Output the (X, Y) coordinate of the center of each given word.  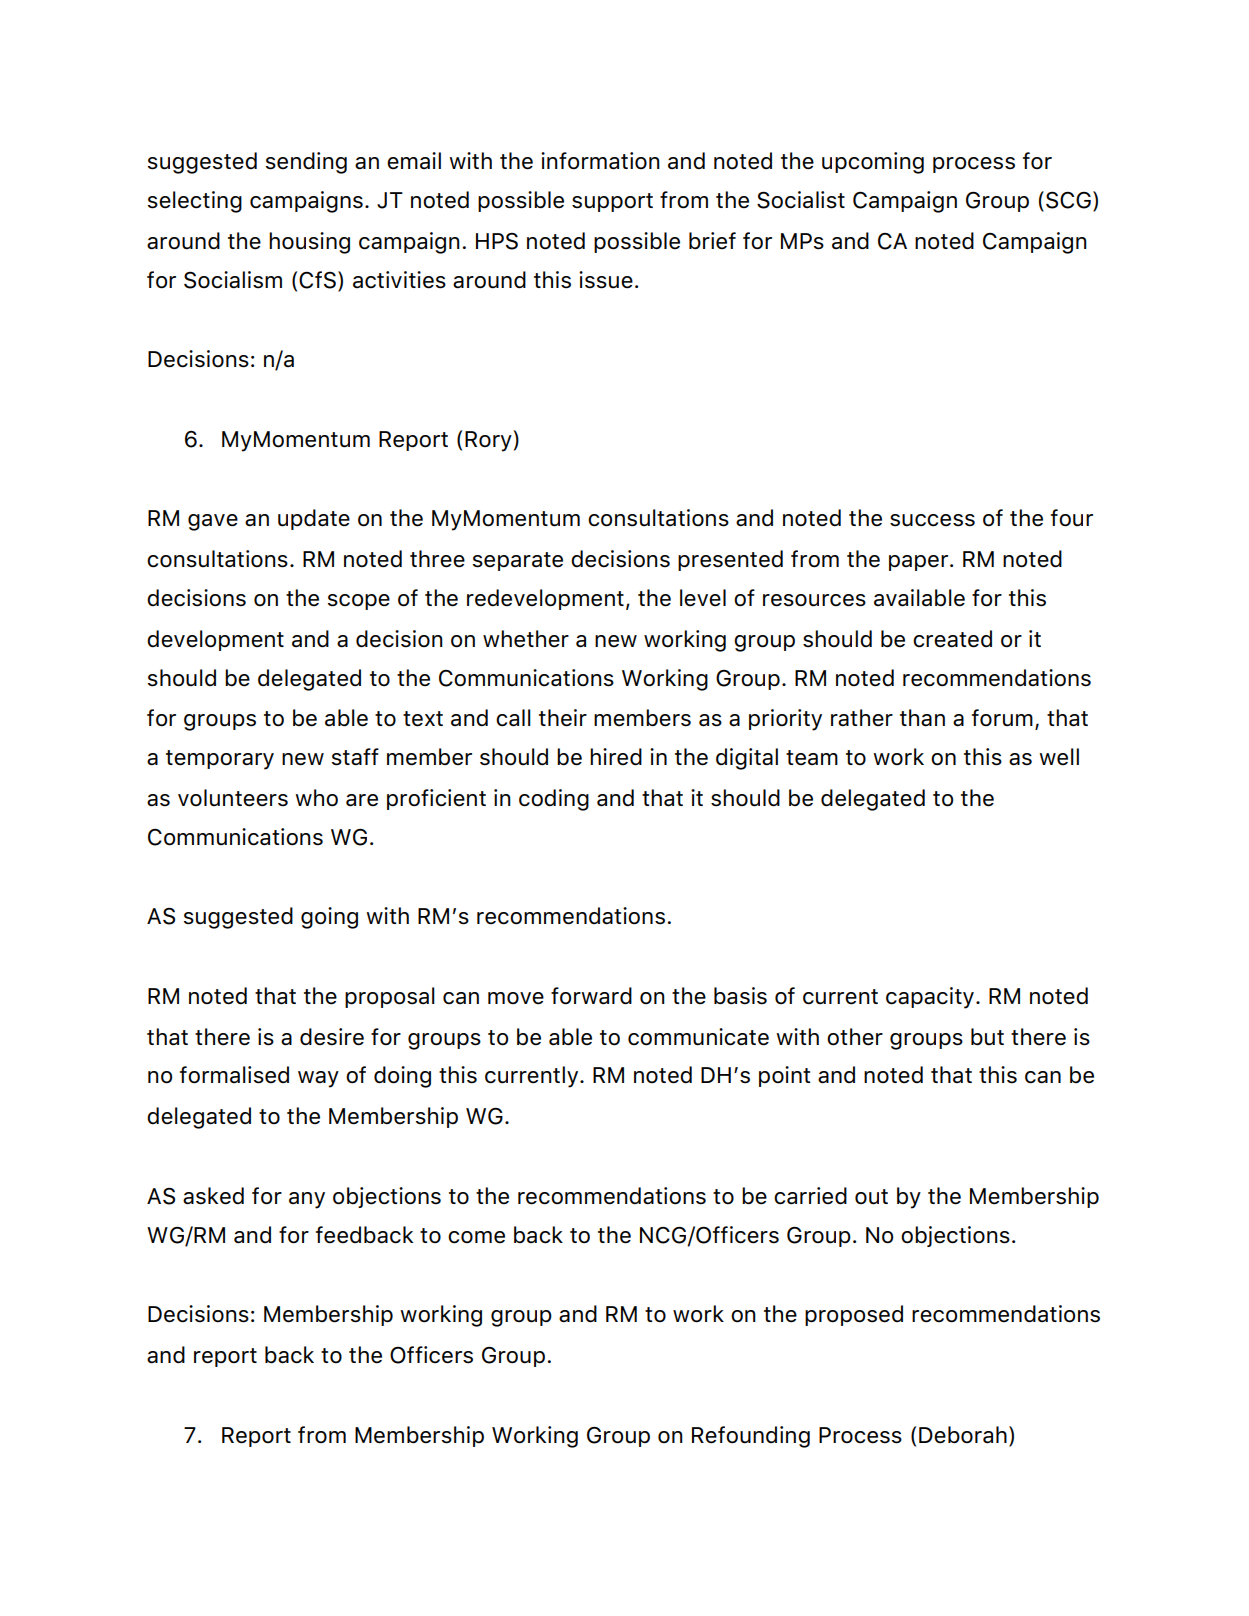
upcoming (873, 163)
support (612, 202)
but (987, 1037)
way (318, 1079)
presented (730, 560)
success (932, 520)
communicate (698, 1037)
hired (616, 757)
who (316, 798)
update (314, 519)
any (307, 1200)
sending (306, 163)
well (1059, 757)
